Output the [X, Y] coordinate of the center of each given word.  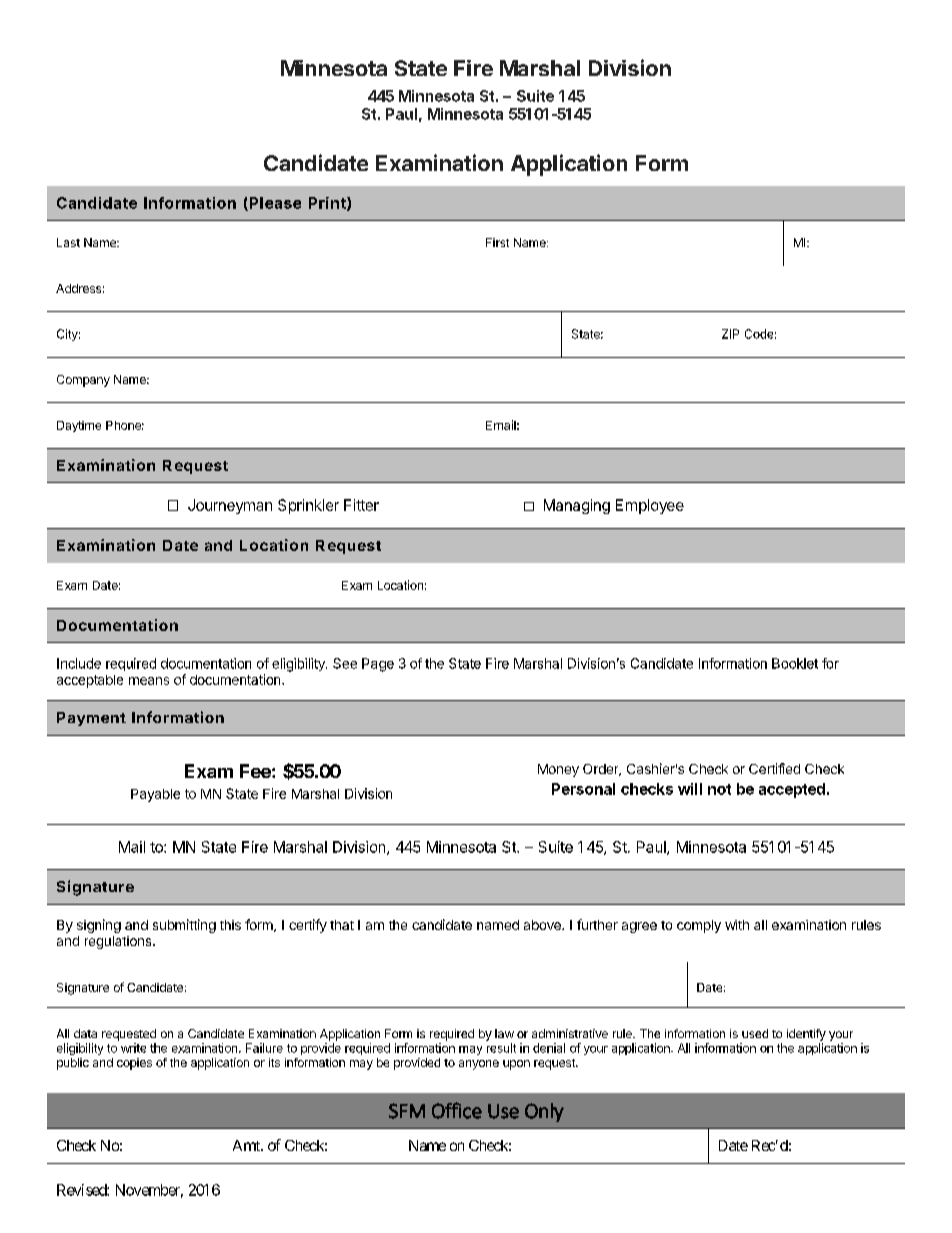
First [497, 242]
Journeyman [230, 506]
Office [457, 1110]
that [342, 925]
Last [68, 242]
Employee [650, 506]
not [719, 789]
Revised [82, 1190]
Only [544, 1112]
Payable [155, 795]
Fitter [361, 505]
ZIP [730, 334]
